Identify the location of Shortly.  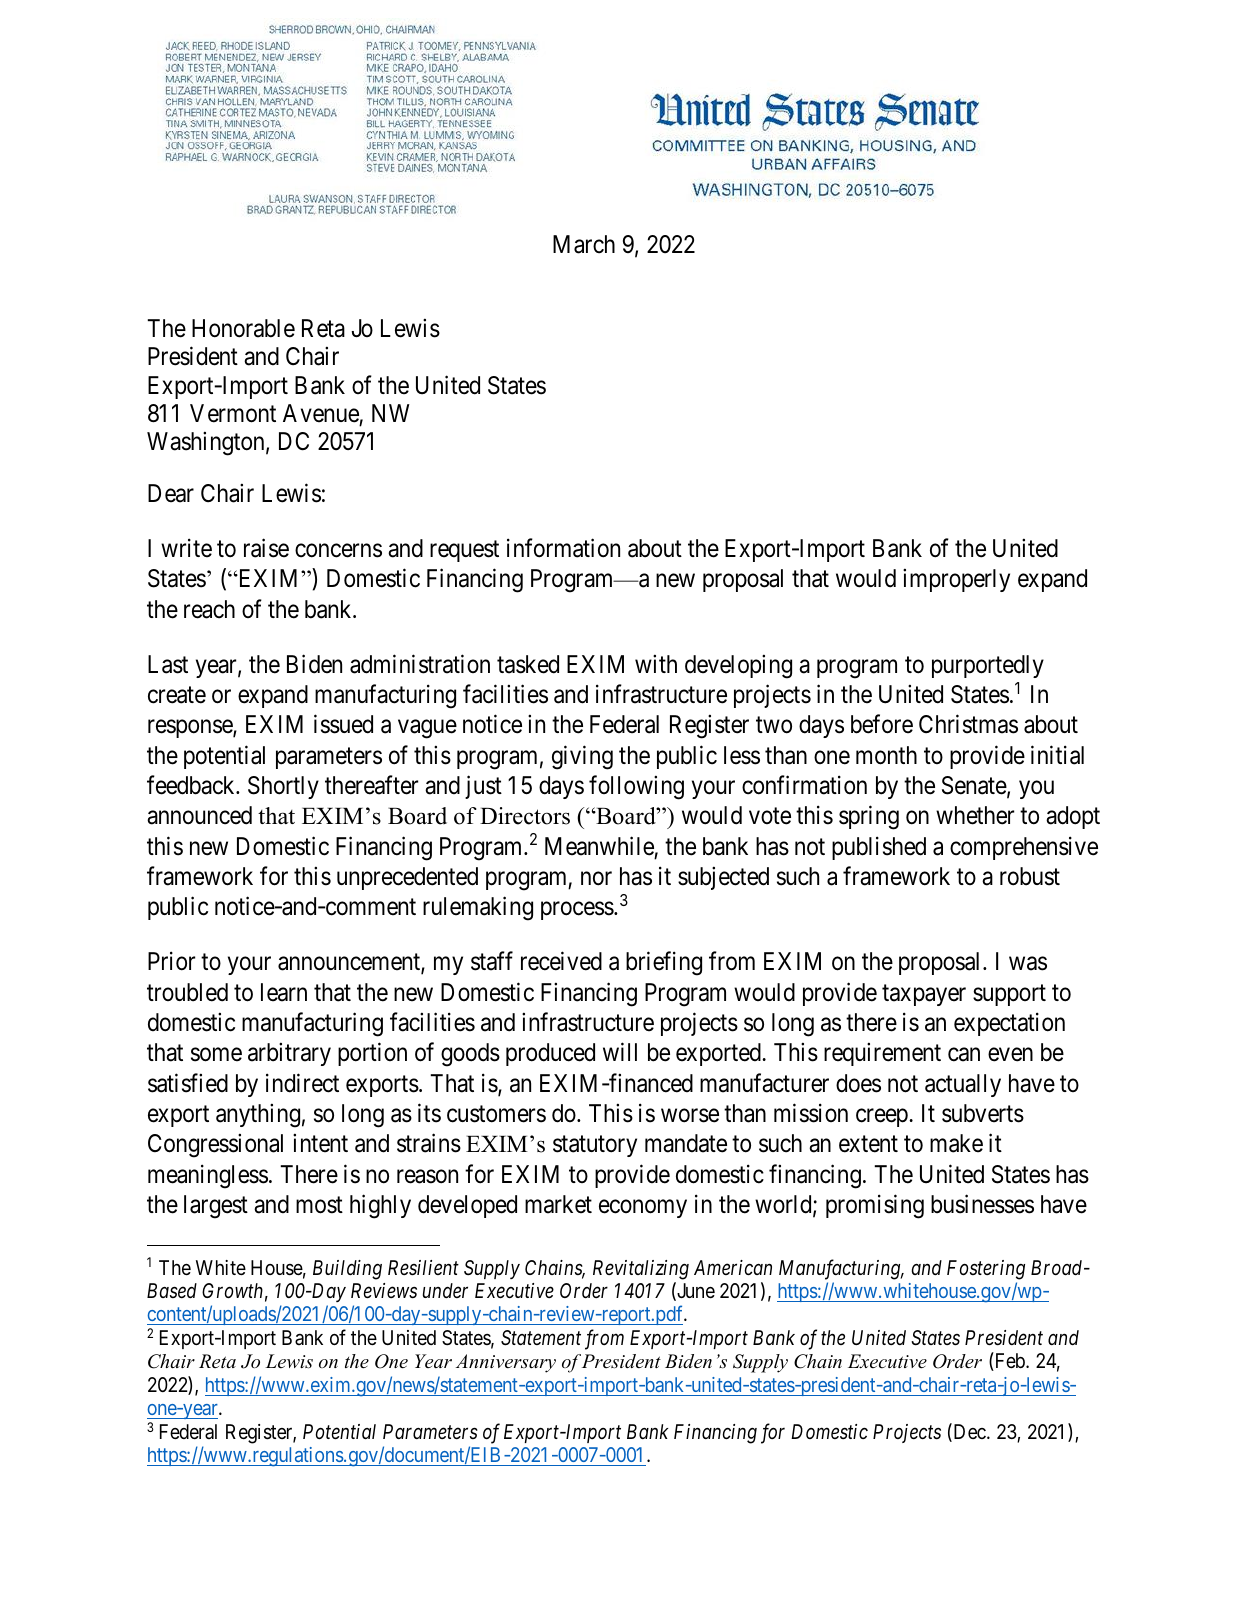
(283, 787).
